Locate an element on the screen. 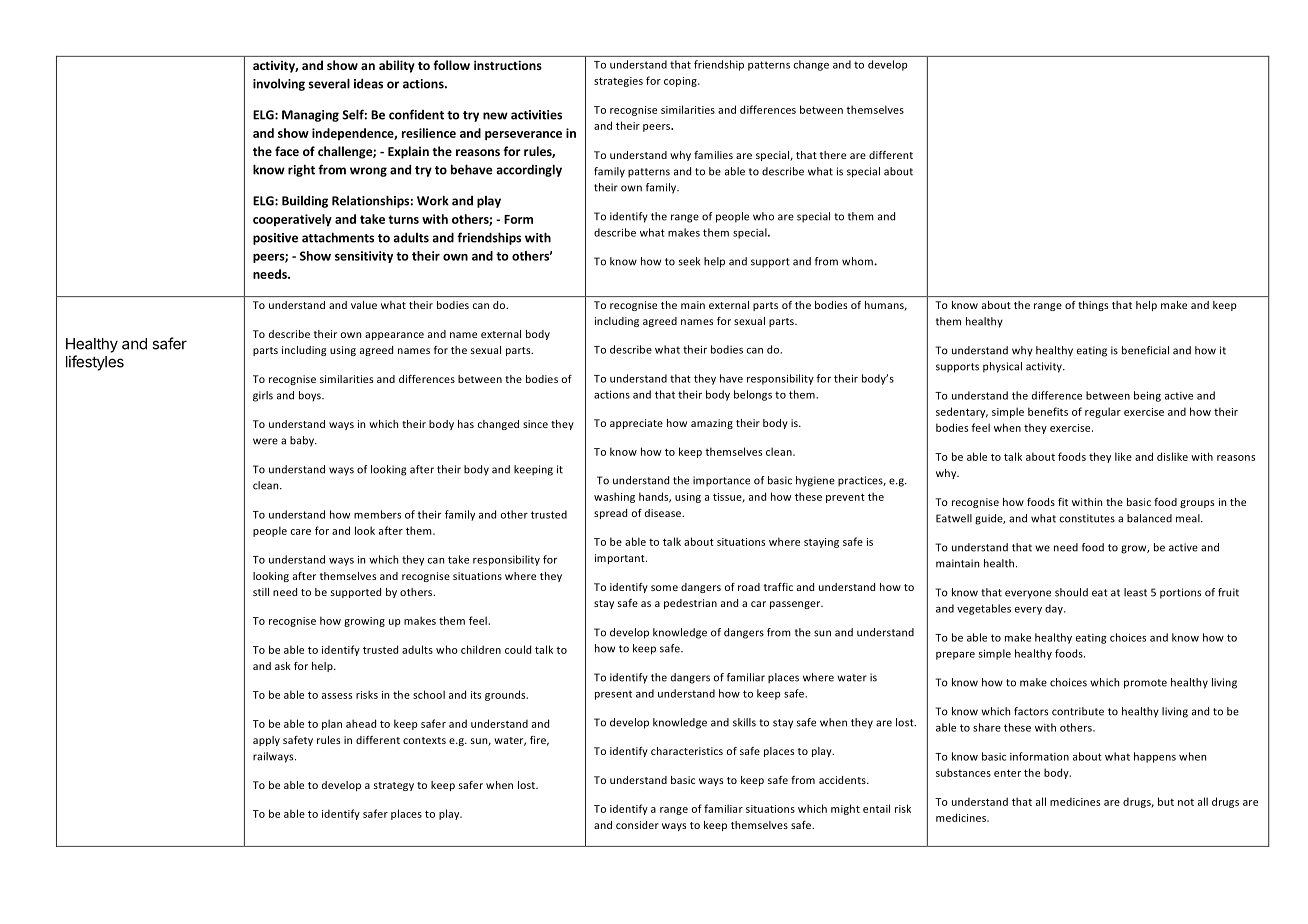 The image size is (1308, 924). important is located at coordinates (621, 559).
